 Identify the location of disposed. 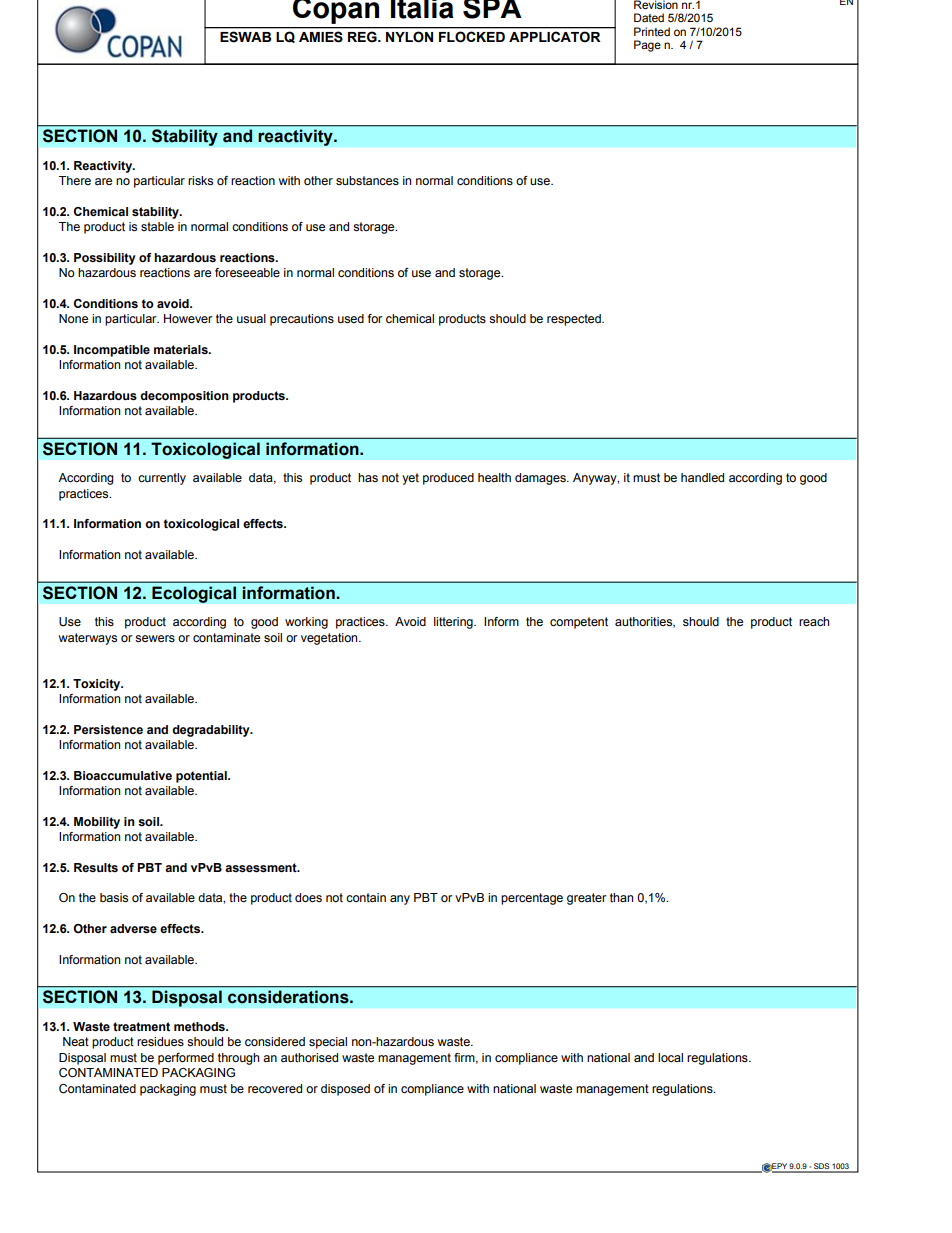
(345, 1090).
